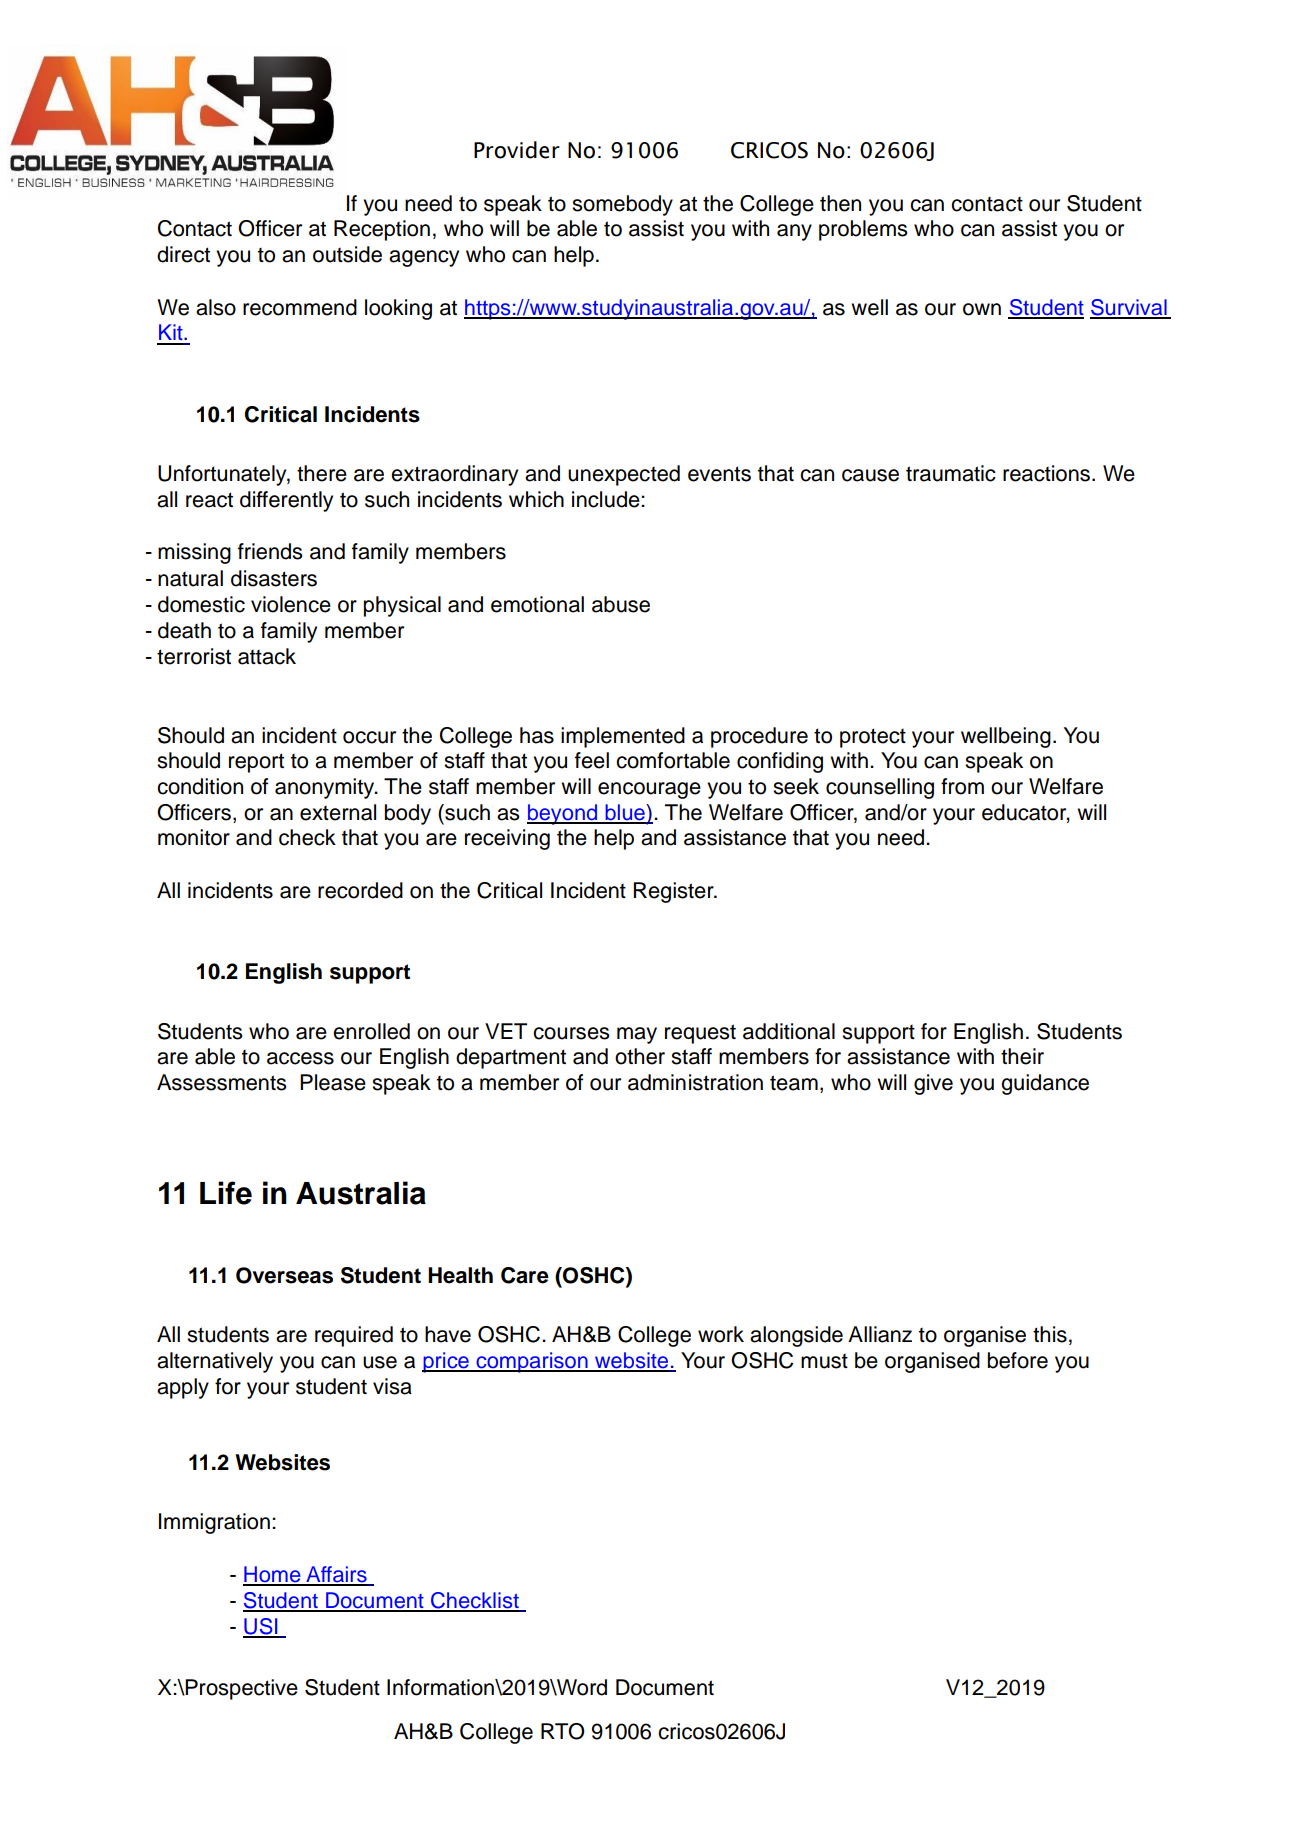 Image resolution: width=1303 pixels, height=1843 pixels. I want to click on own, so click(982, 309).
